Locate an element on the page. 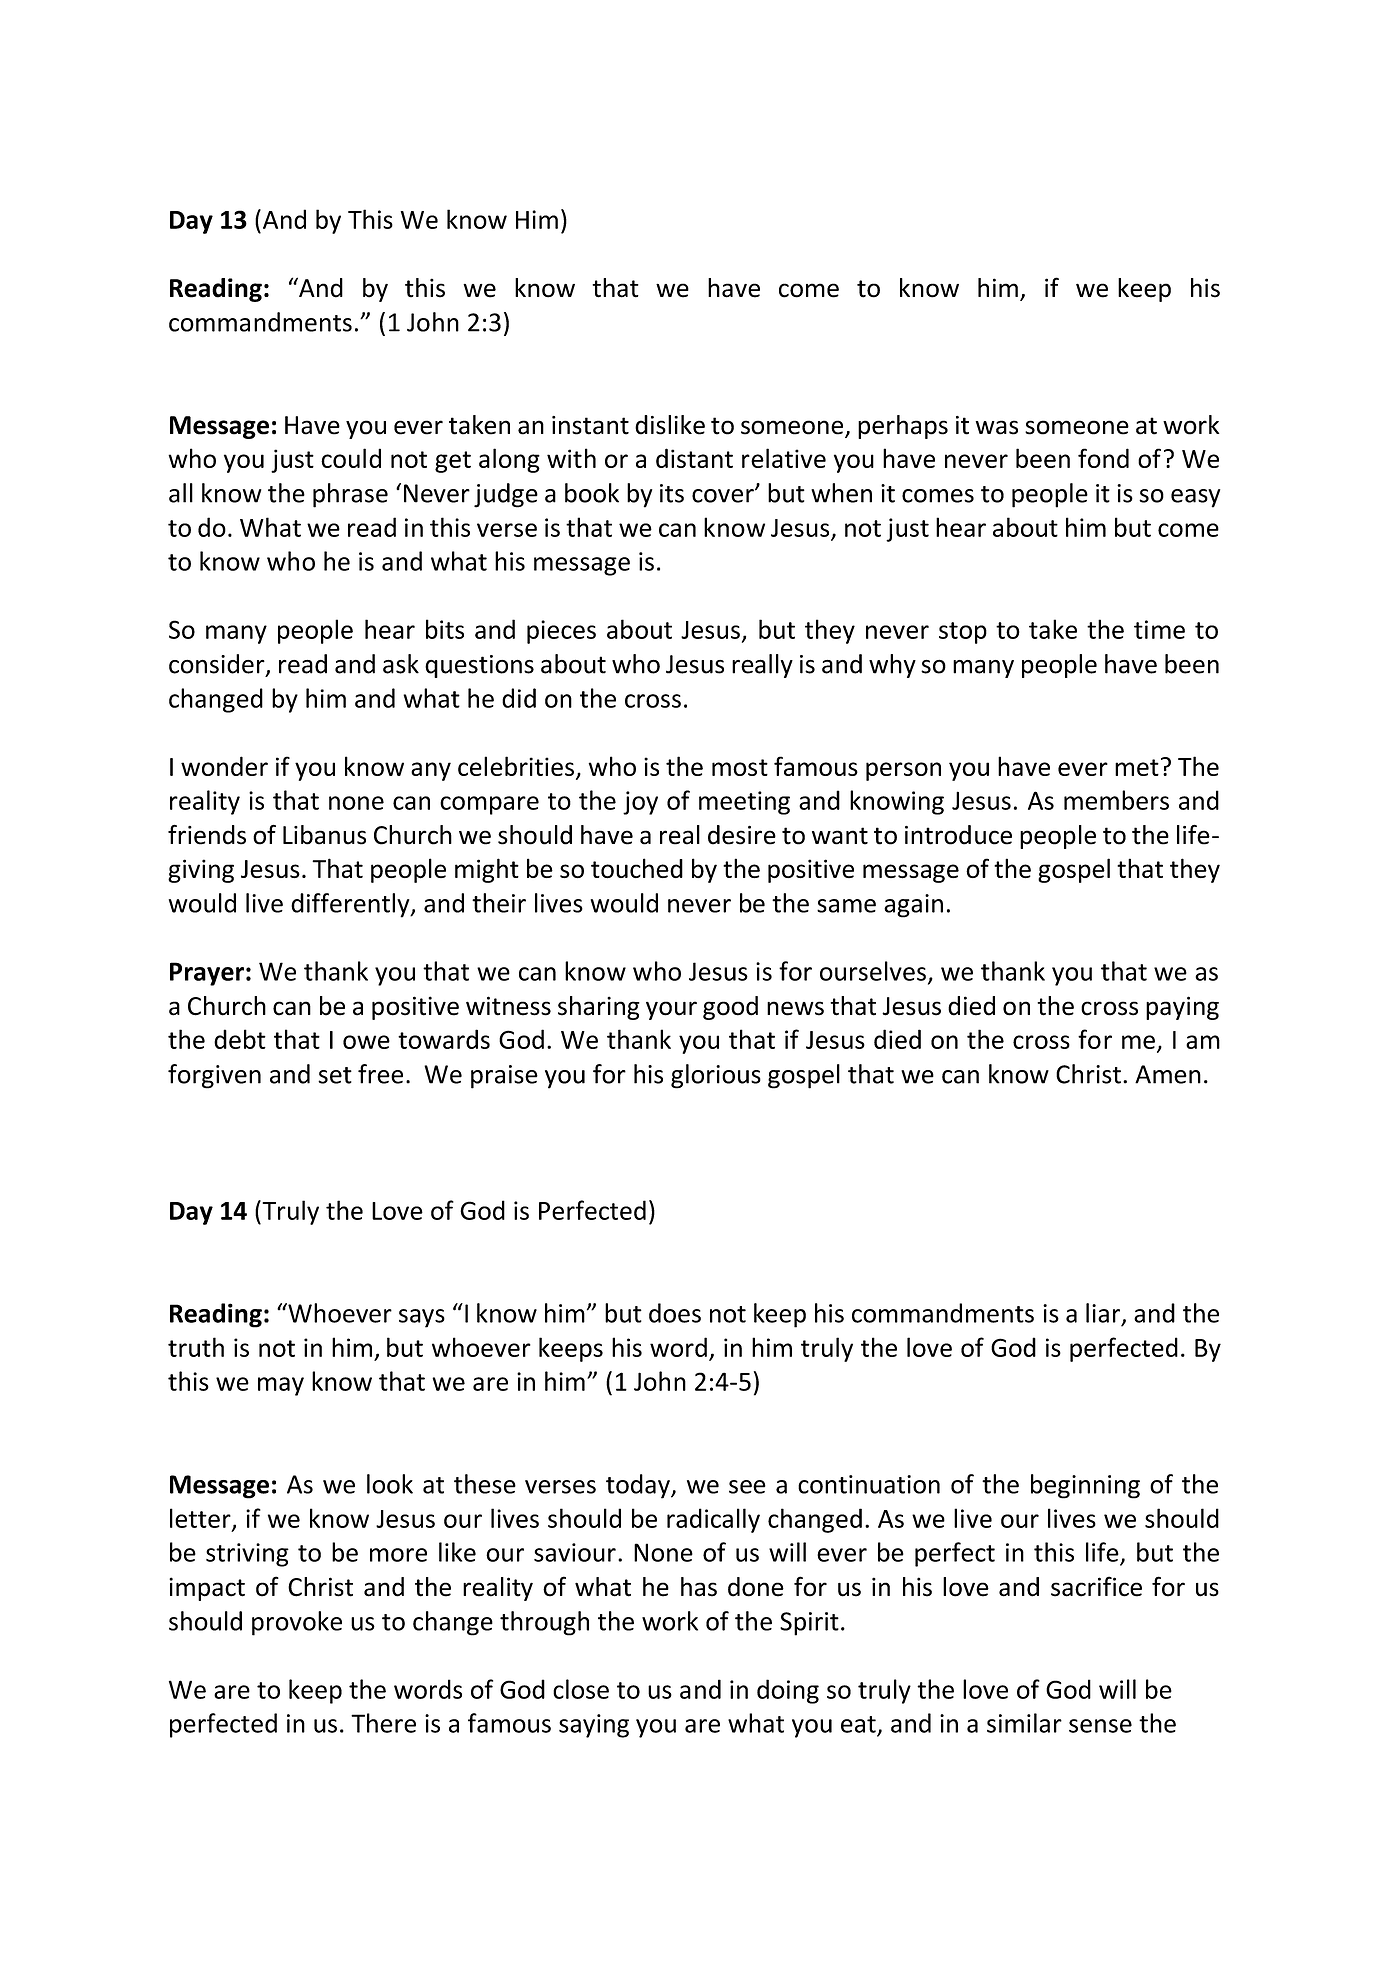  liar is located at coordinates (1104, 1314).
